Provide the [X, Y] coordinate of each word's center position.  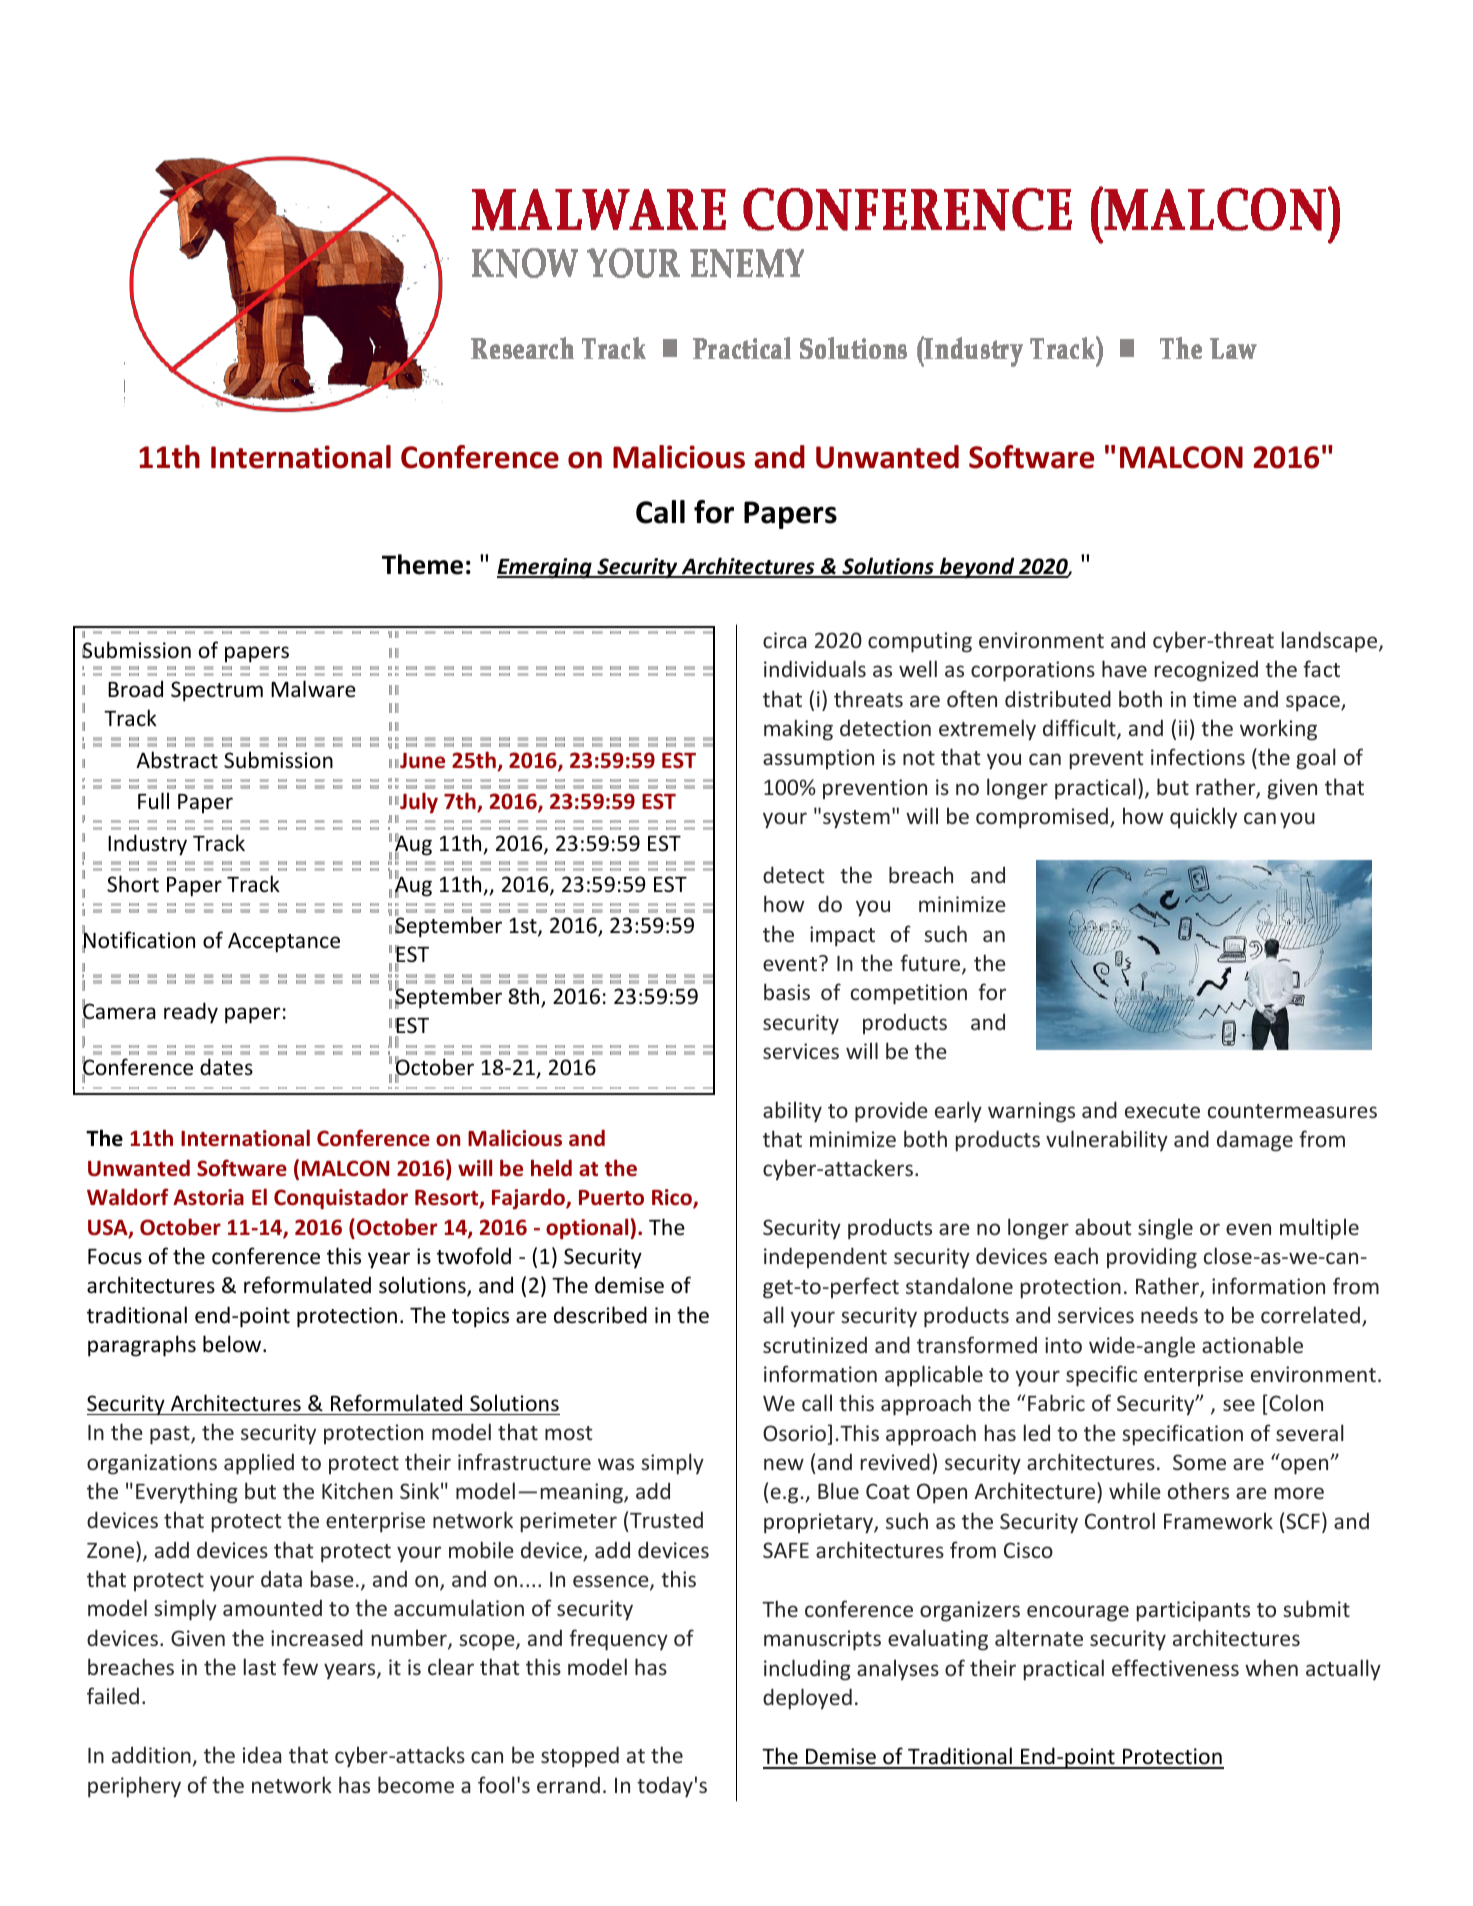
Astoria [208, 1197]
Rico [673, 1198]
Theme [422, 564]
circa [784, 640]
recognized [1206, 671]
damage [1255, 1141]
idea [262, 1754]
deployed [807, 1699]
